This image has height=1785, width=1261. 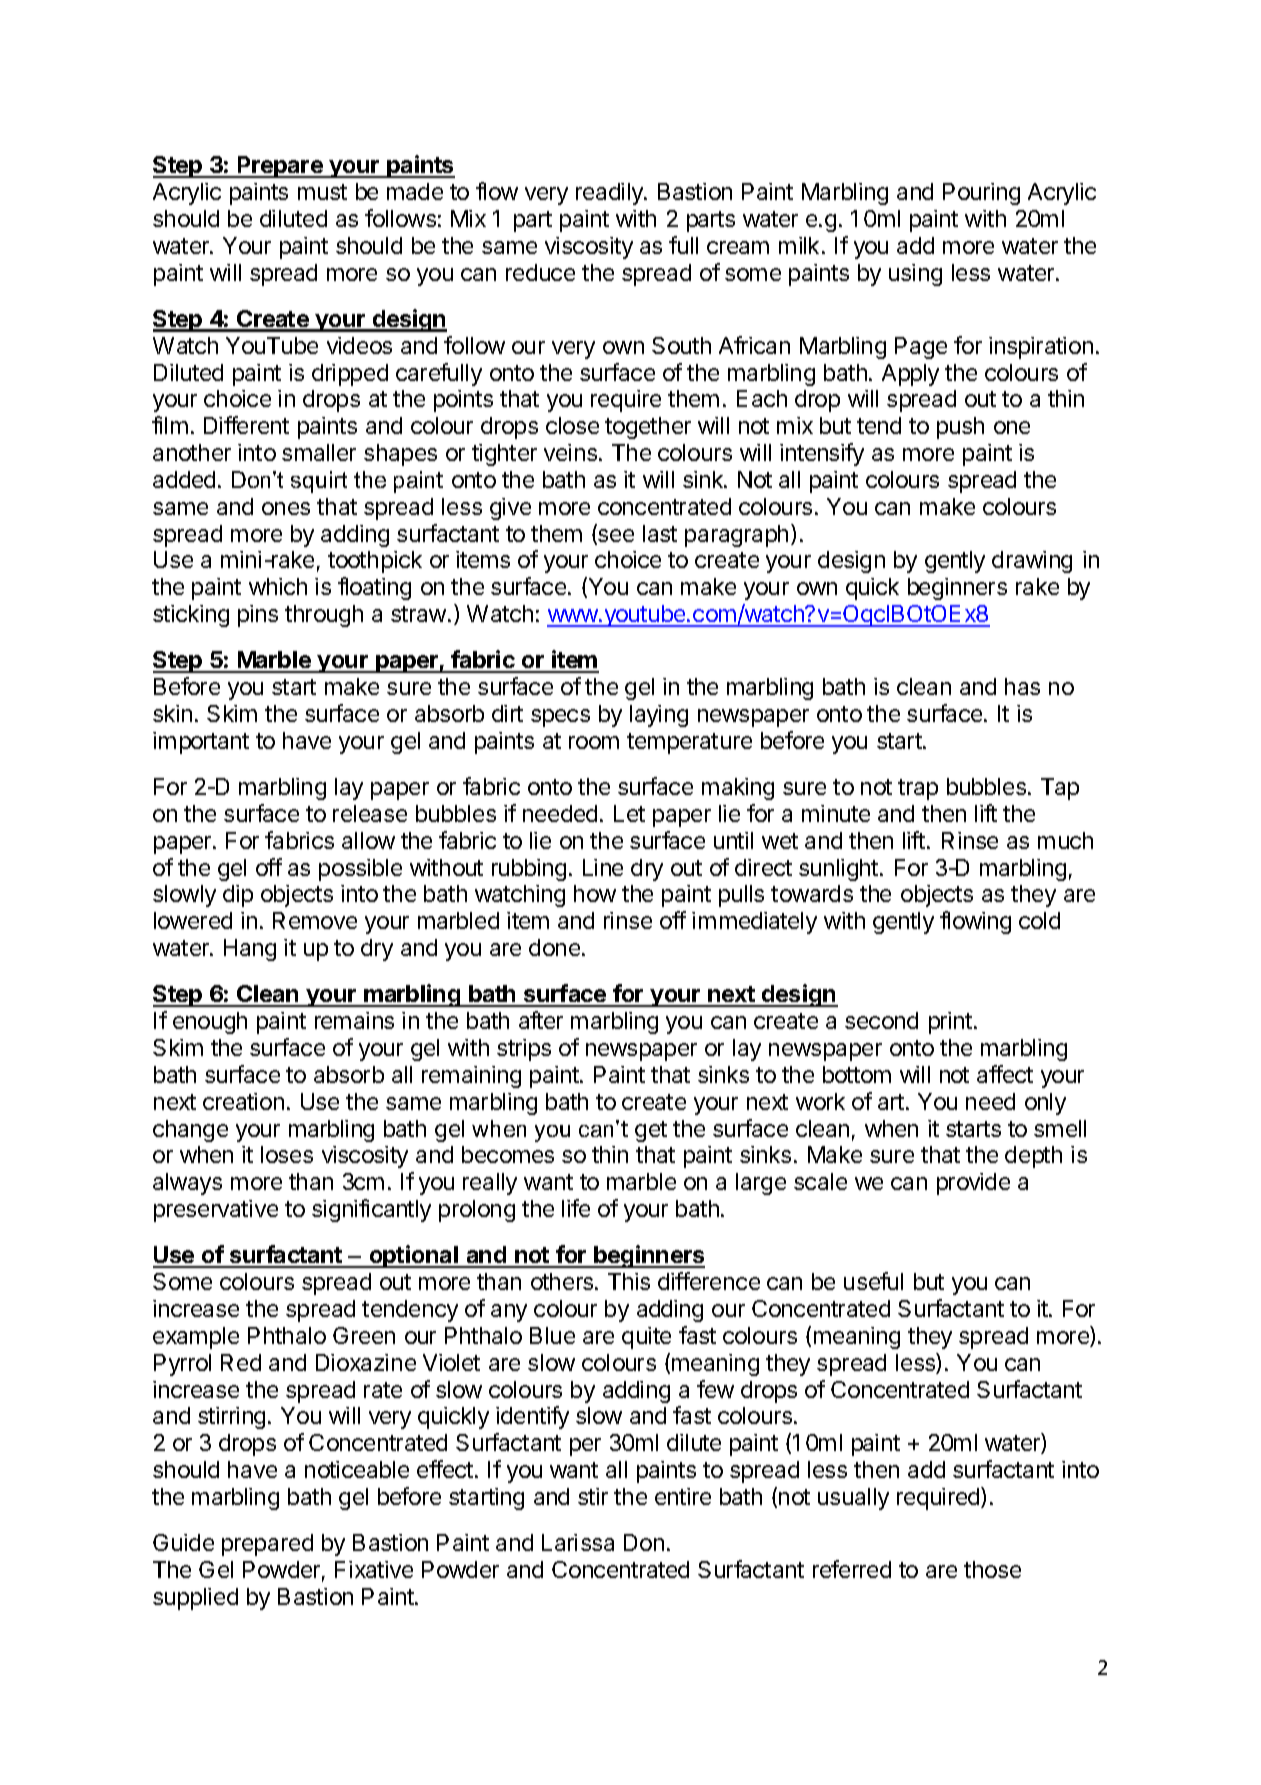 I want to click on laying, so click(x=659, y=716).
